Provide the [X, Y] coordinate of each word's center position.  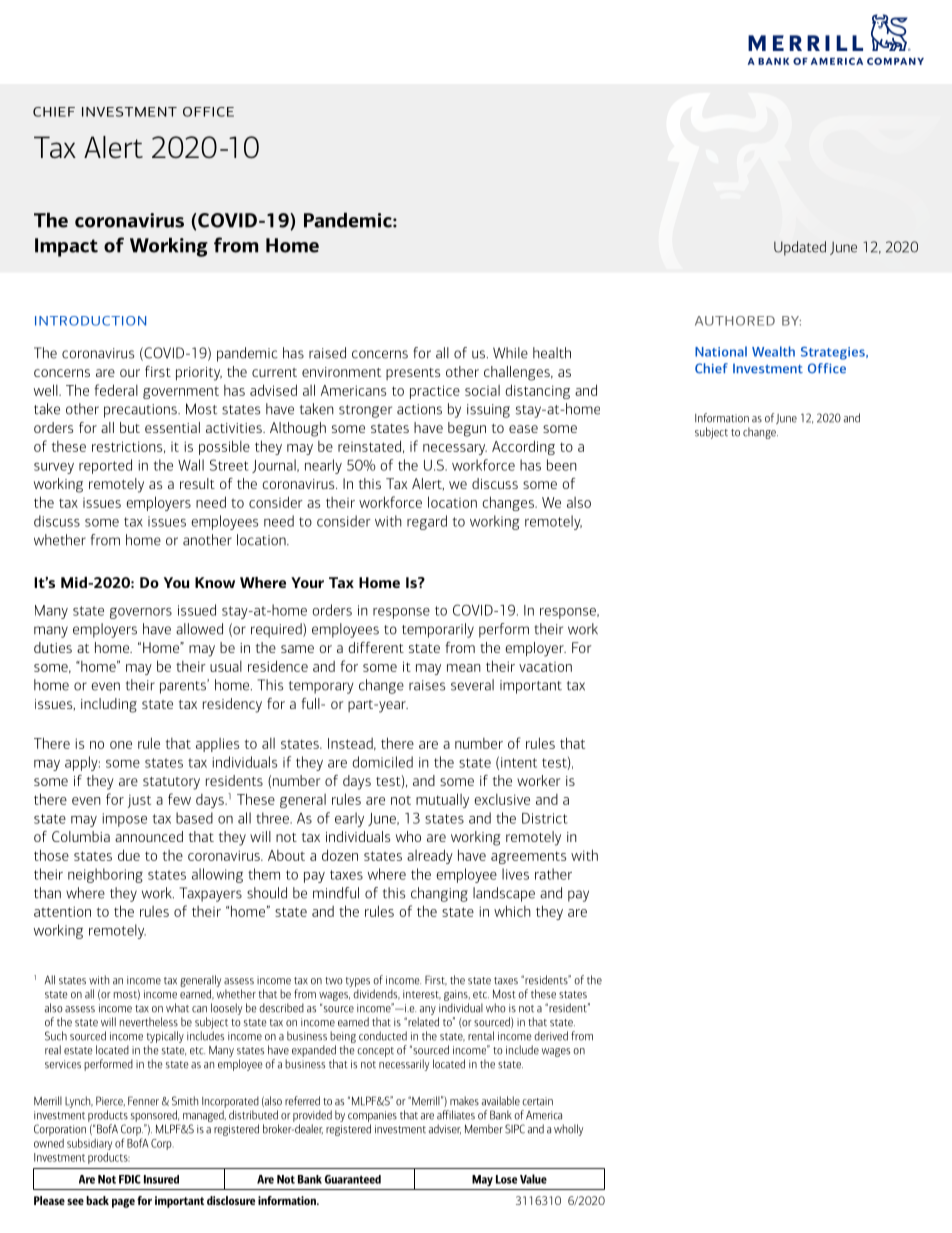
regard [427, 522]
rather [553, 874]
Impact [66, 247]
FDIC [130, 1179]
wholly [568, 1130]
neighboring [105, 875]
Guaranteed [353, 1179]
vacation [545, 667]
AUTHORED [735, 321]
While [510, 353]
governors [141, 613]
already [430, 856]
